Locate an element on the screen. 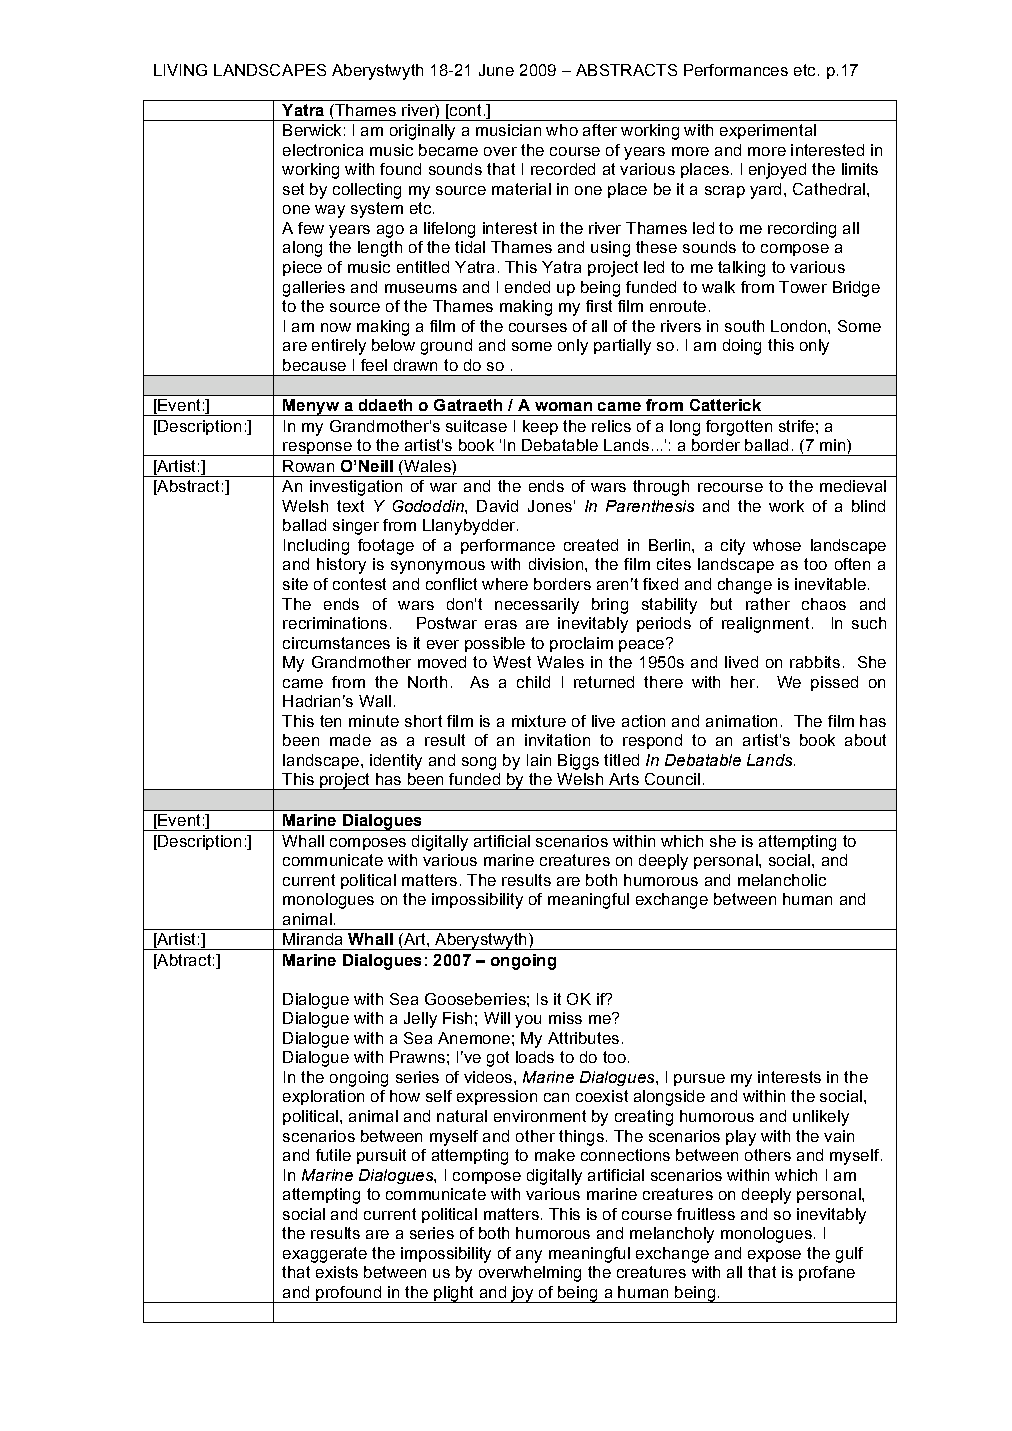 The width and height of the screenshot is (1012, 1431). electronica is located at coordinates (323, 150).
